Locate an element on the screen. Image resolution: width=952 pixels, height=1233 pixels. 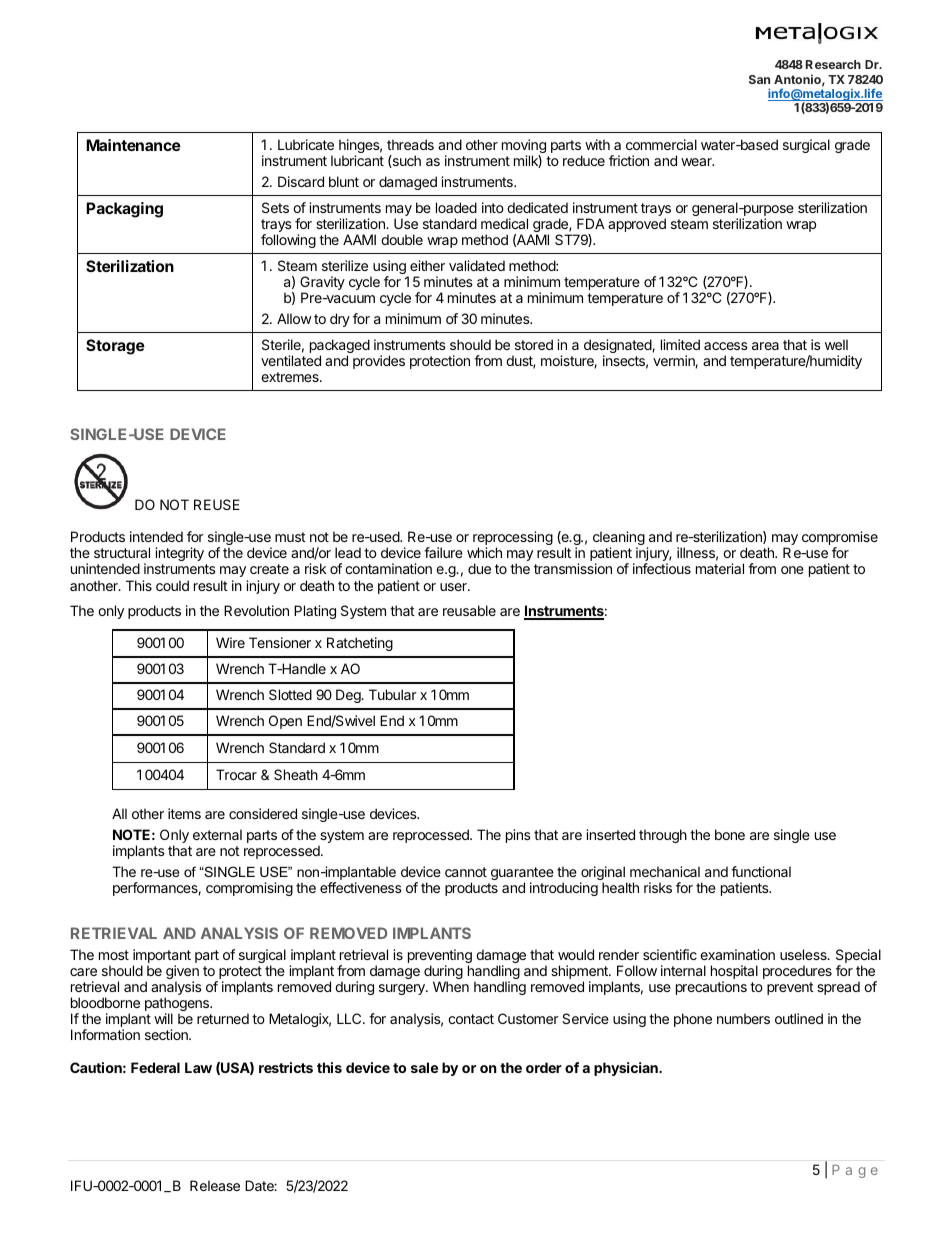
reusable is located at coordinates (469, 610).
